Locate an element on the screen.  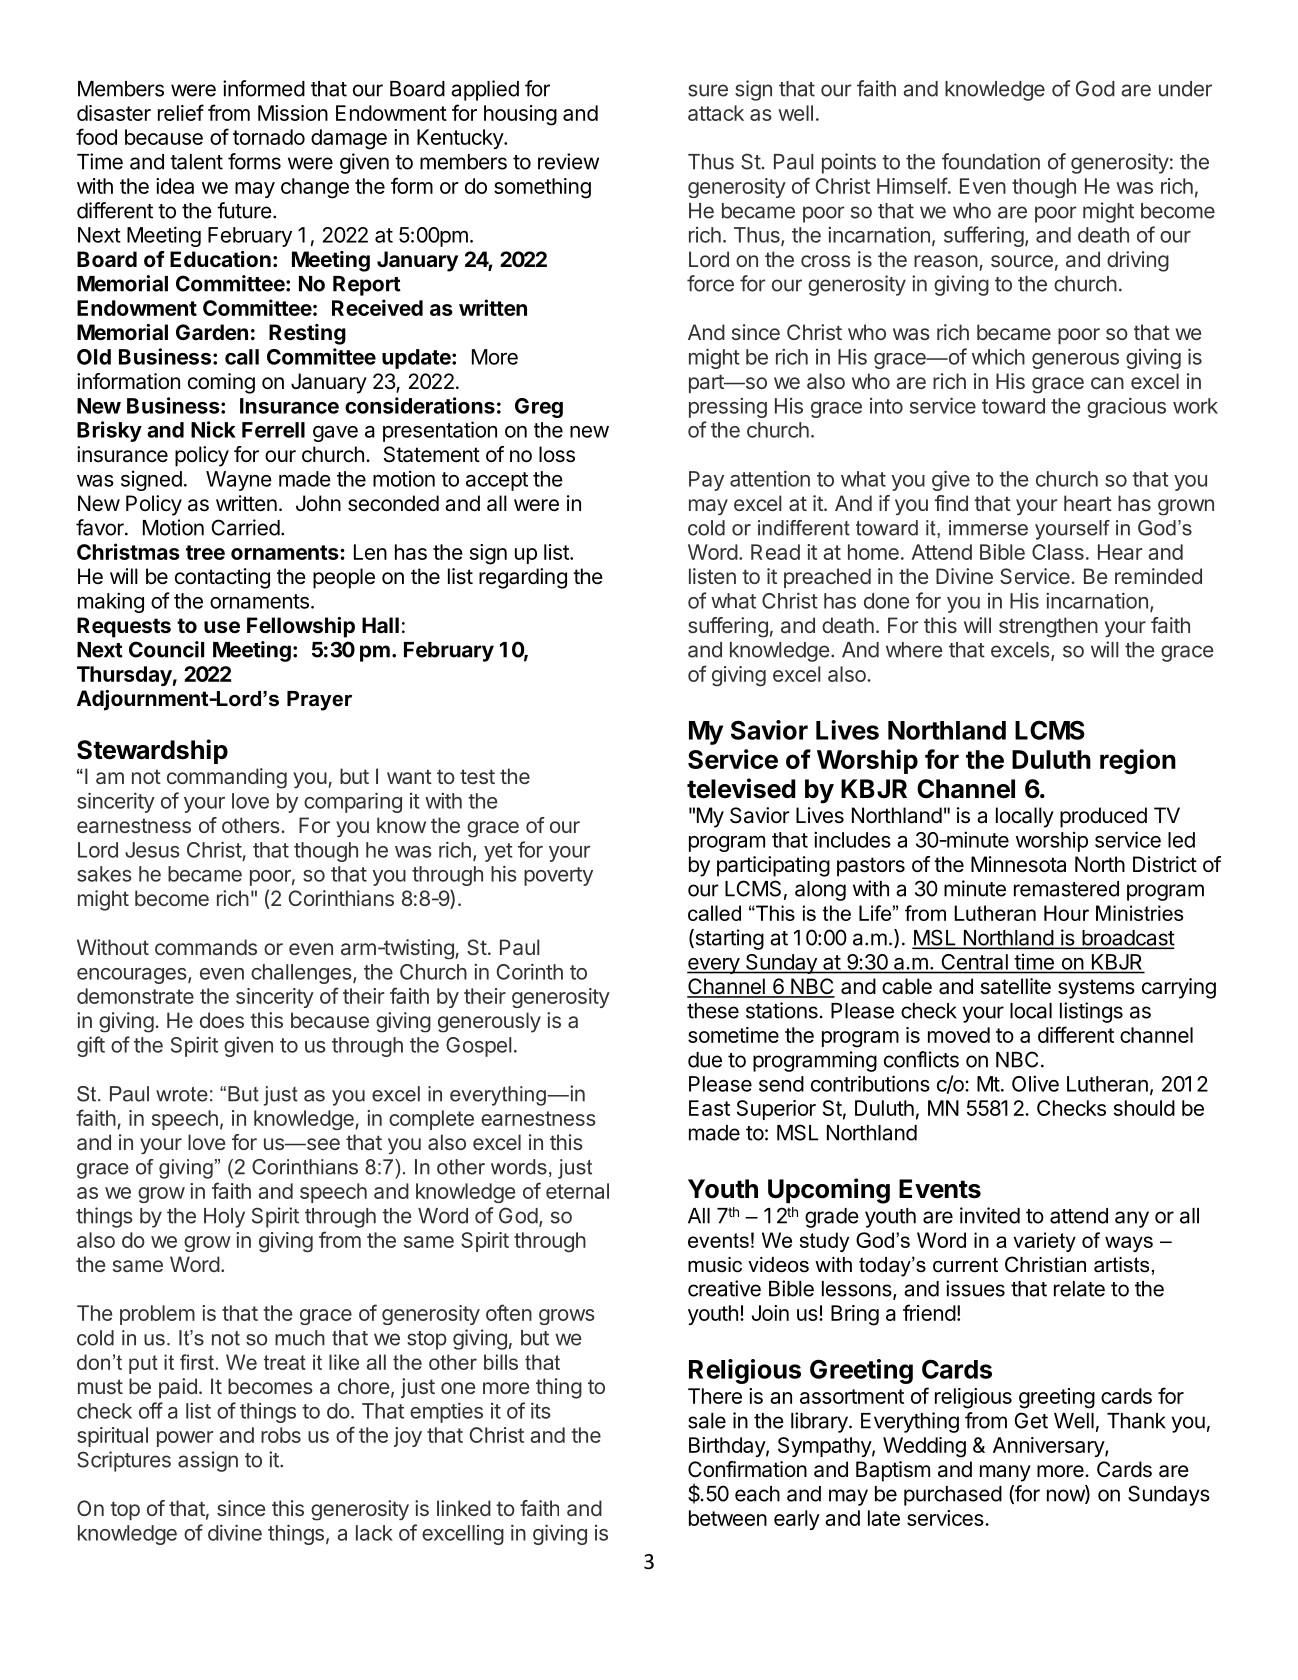
foundation is located at coordinates (991, 161).
